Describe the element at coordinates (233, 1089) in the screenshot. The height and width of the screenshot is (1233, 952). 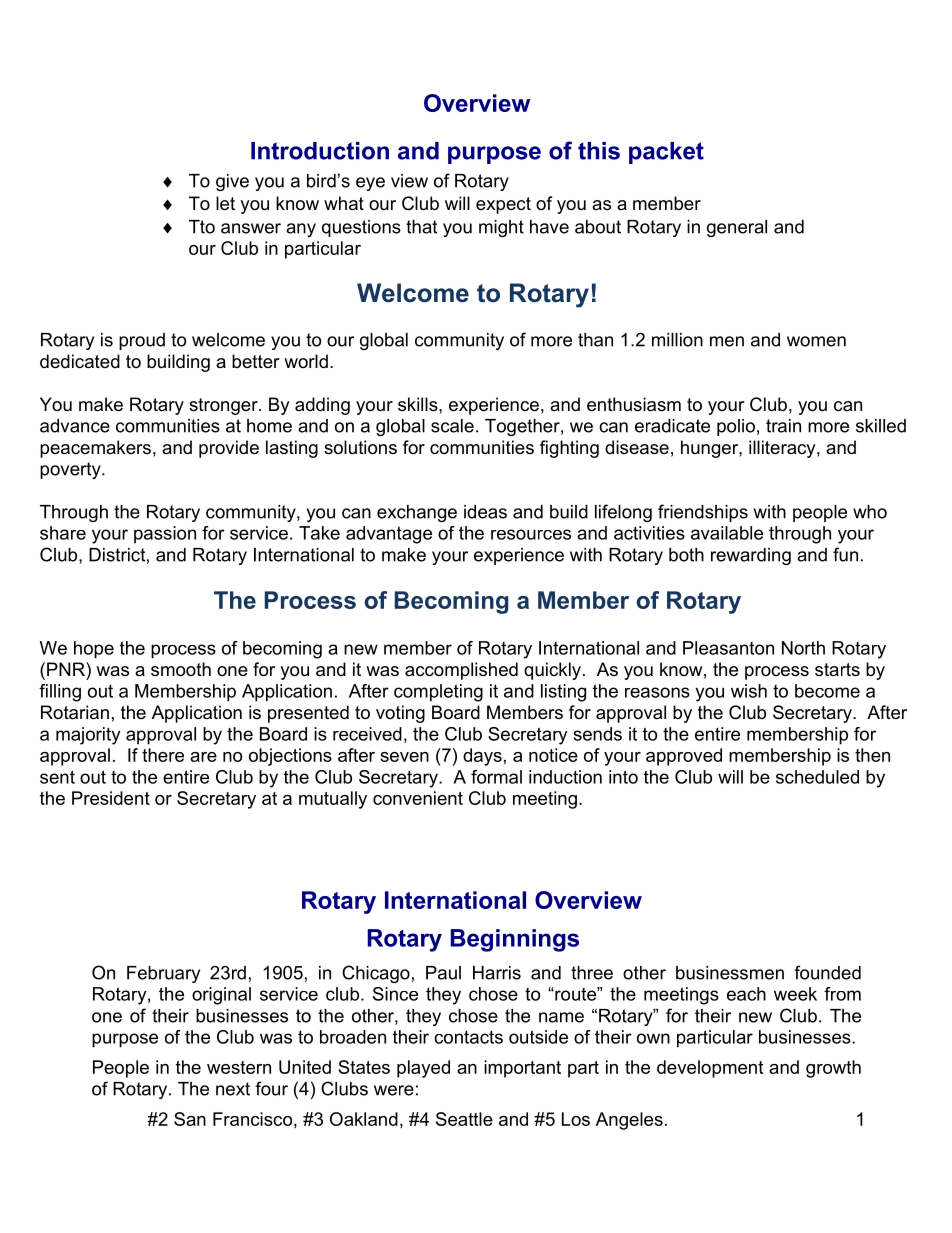
I see `next` at that location.
